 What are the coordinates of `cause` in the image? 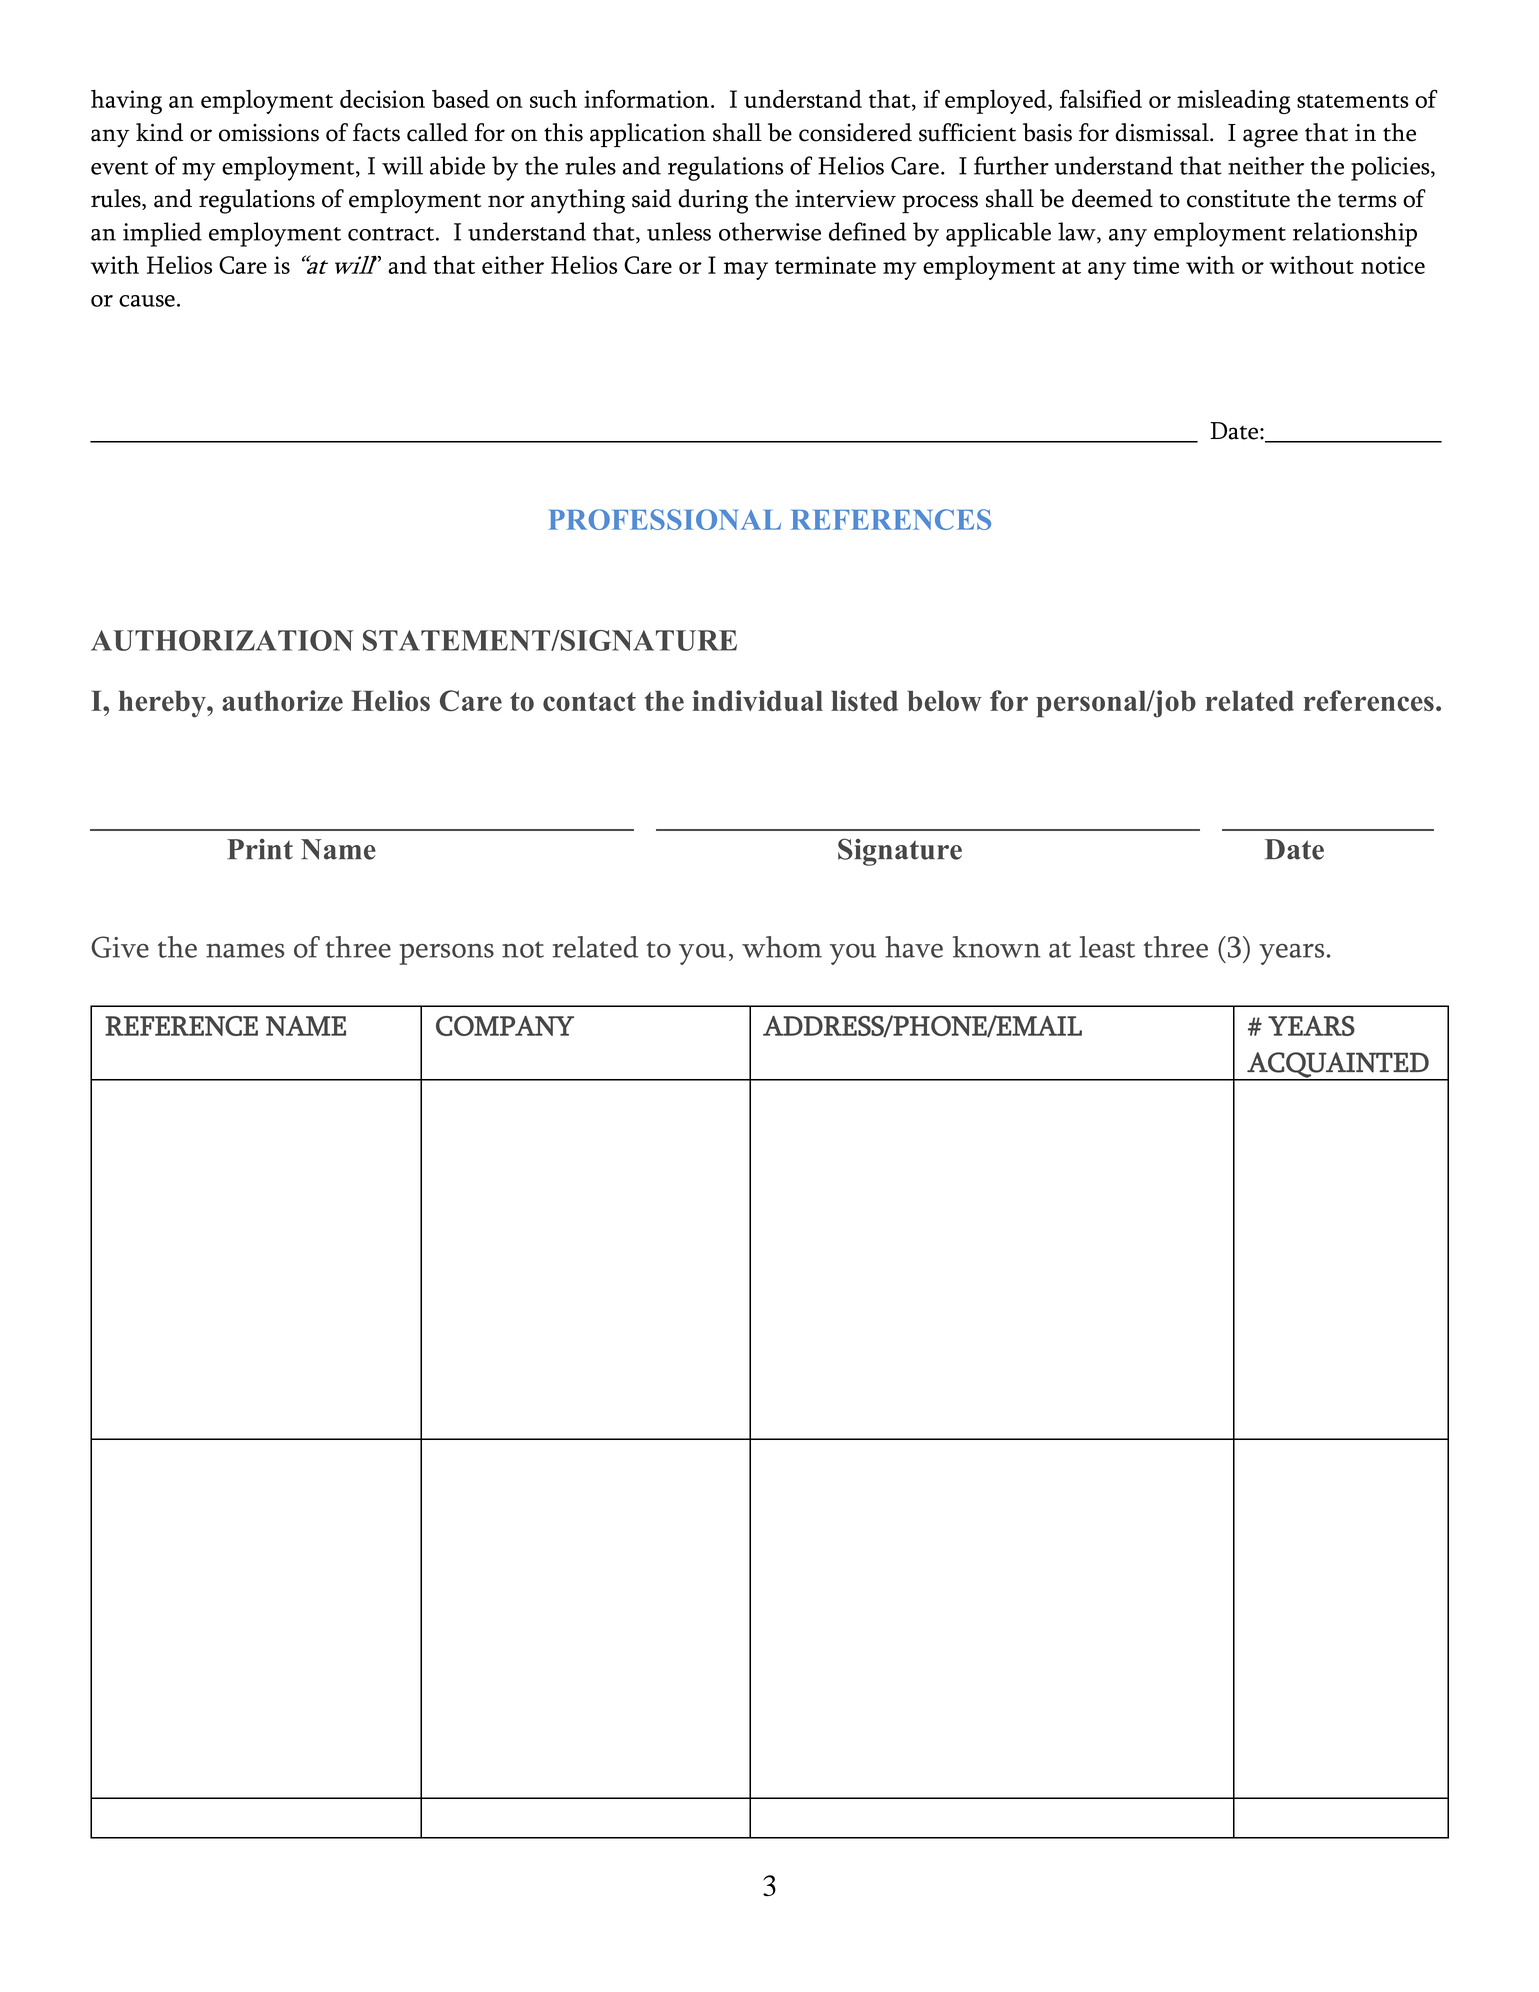 It's located at (147, 301).
